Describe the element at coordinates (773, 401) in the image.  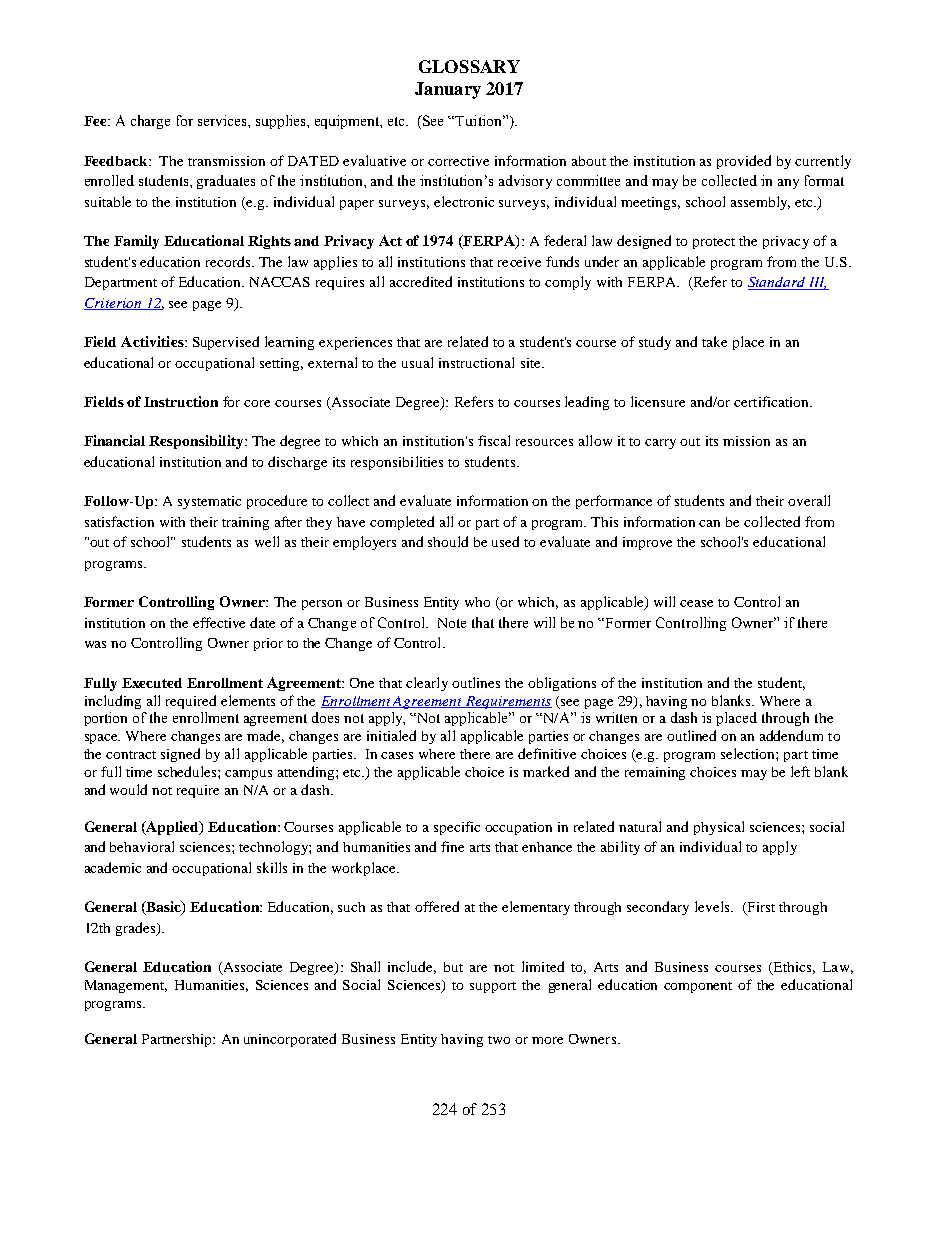
I see `certification` at that location.
